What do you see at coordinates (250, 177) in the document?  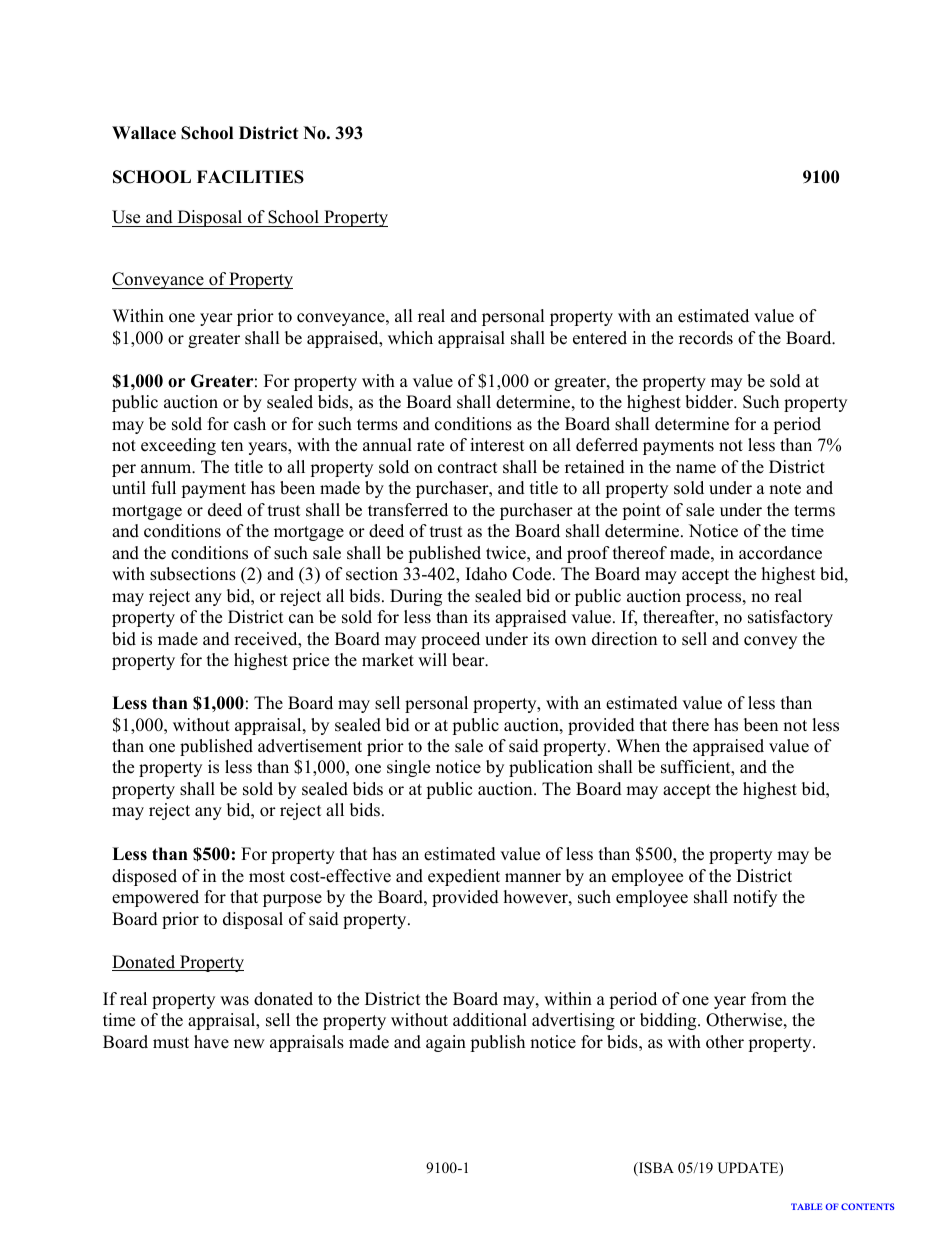 I see `FACILITIES` at bounding box center [250, 177].
